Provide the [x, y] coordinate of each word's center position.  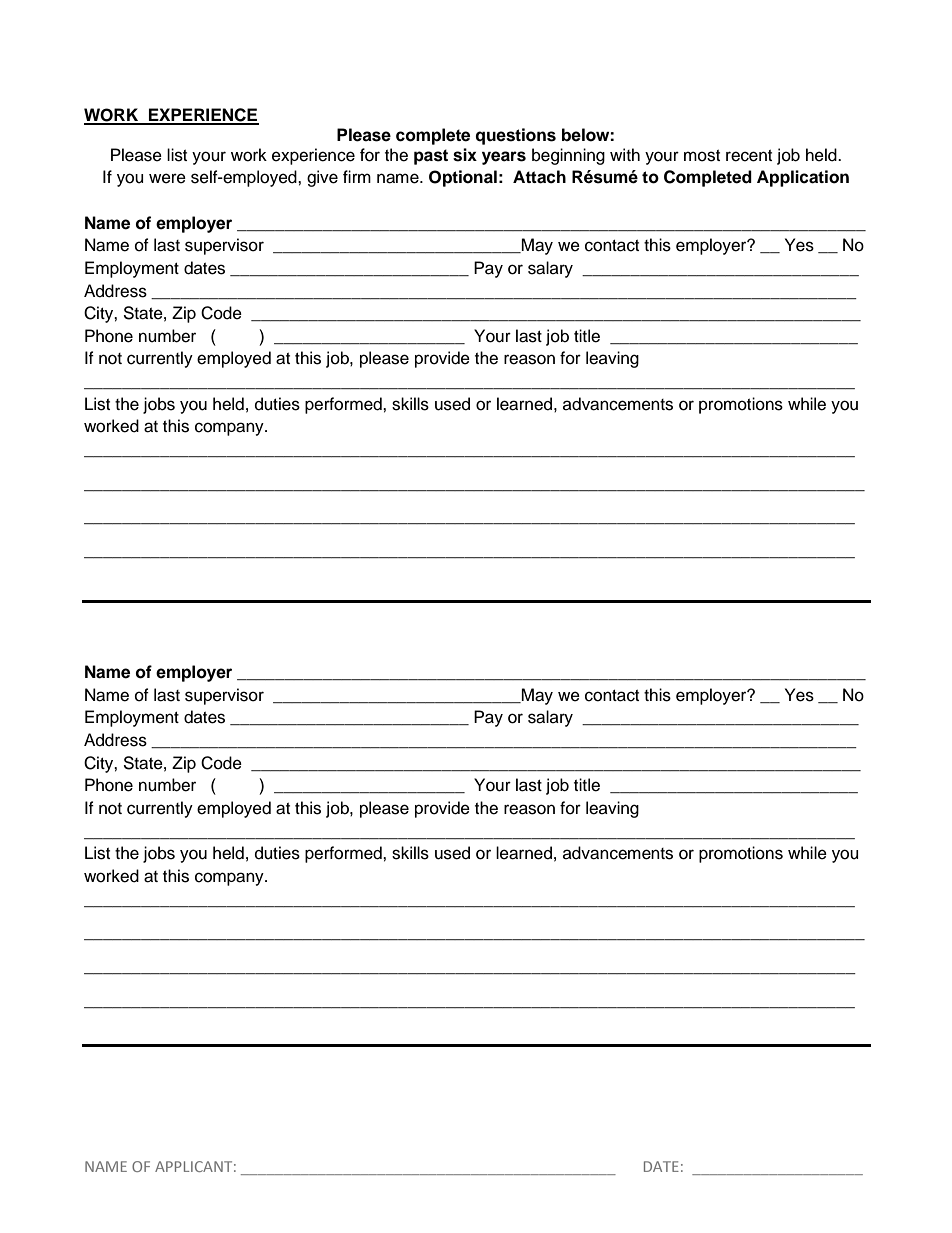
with [625, 154]
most [702, 156]
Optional [463, 178]
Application [803, 178]
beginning [568, 156]
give [322, 178]
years [504, 158]
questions [515, 136]
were [167, 178]
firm [357, 176]
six [465, 155]
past [431, 157]
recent [749, 156]
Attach [539, 177]
